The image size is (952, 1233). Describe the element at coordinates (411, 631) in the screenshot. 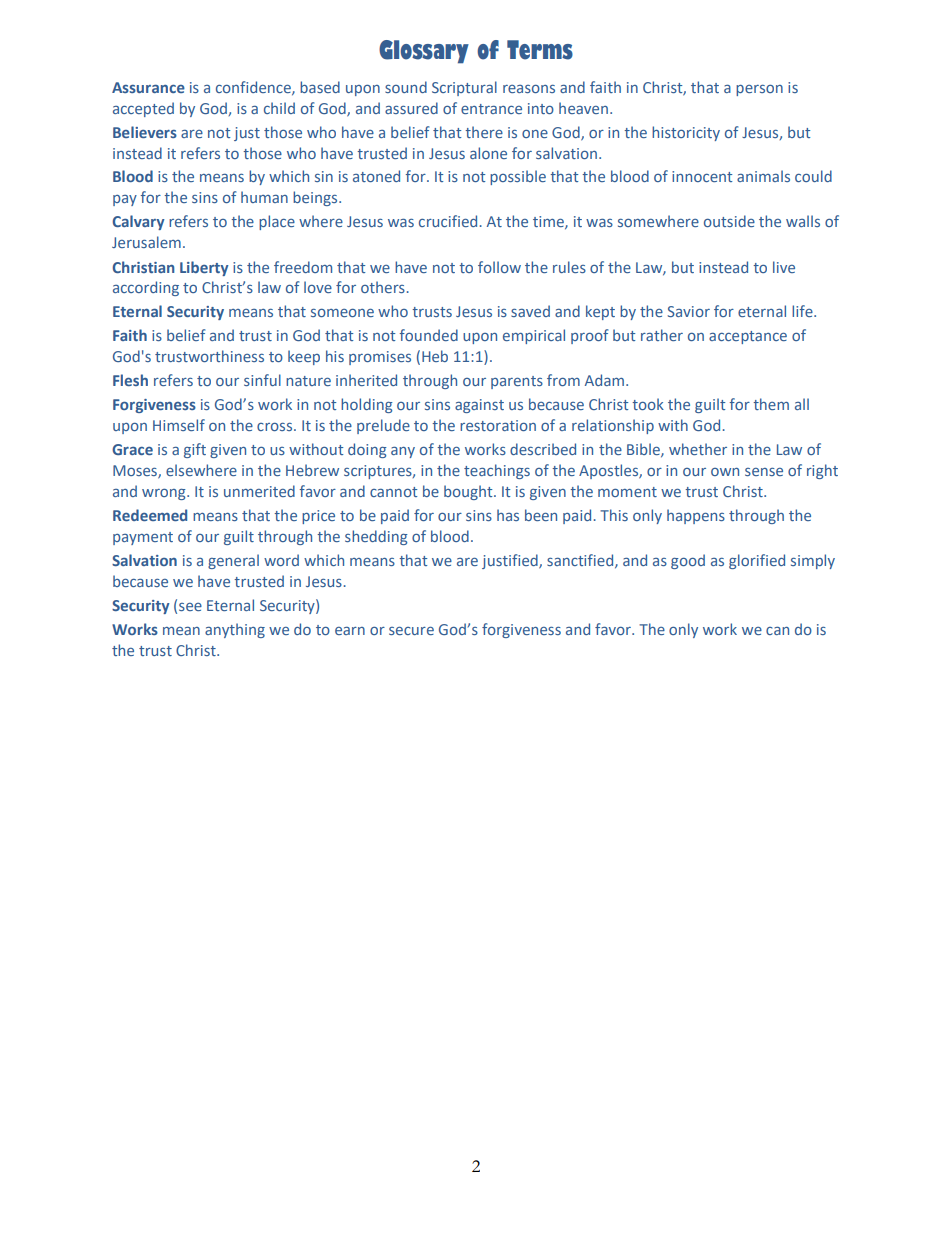

I see `secure` at that location.
